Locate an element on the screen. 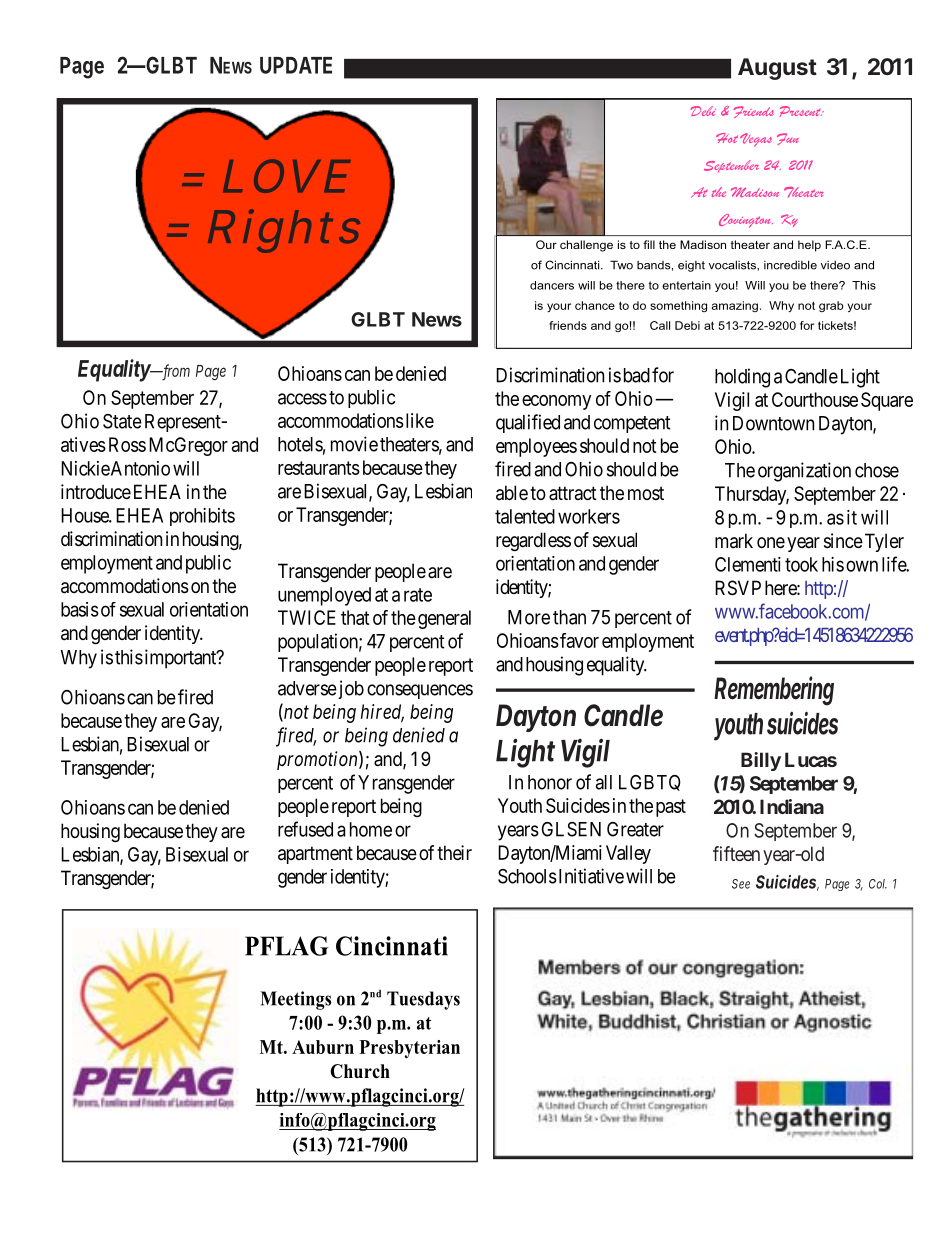 This screenshot has width=952, height=1235. refused is located at coordinates (305, 829).
